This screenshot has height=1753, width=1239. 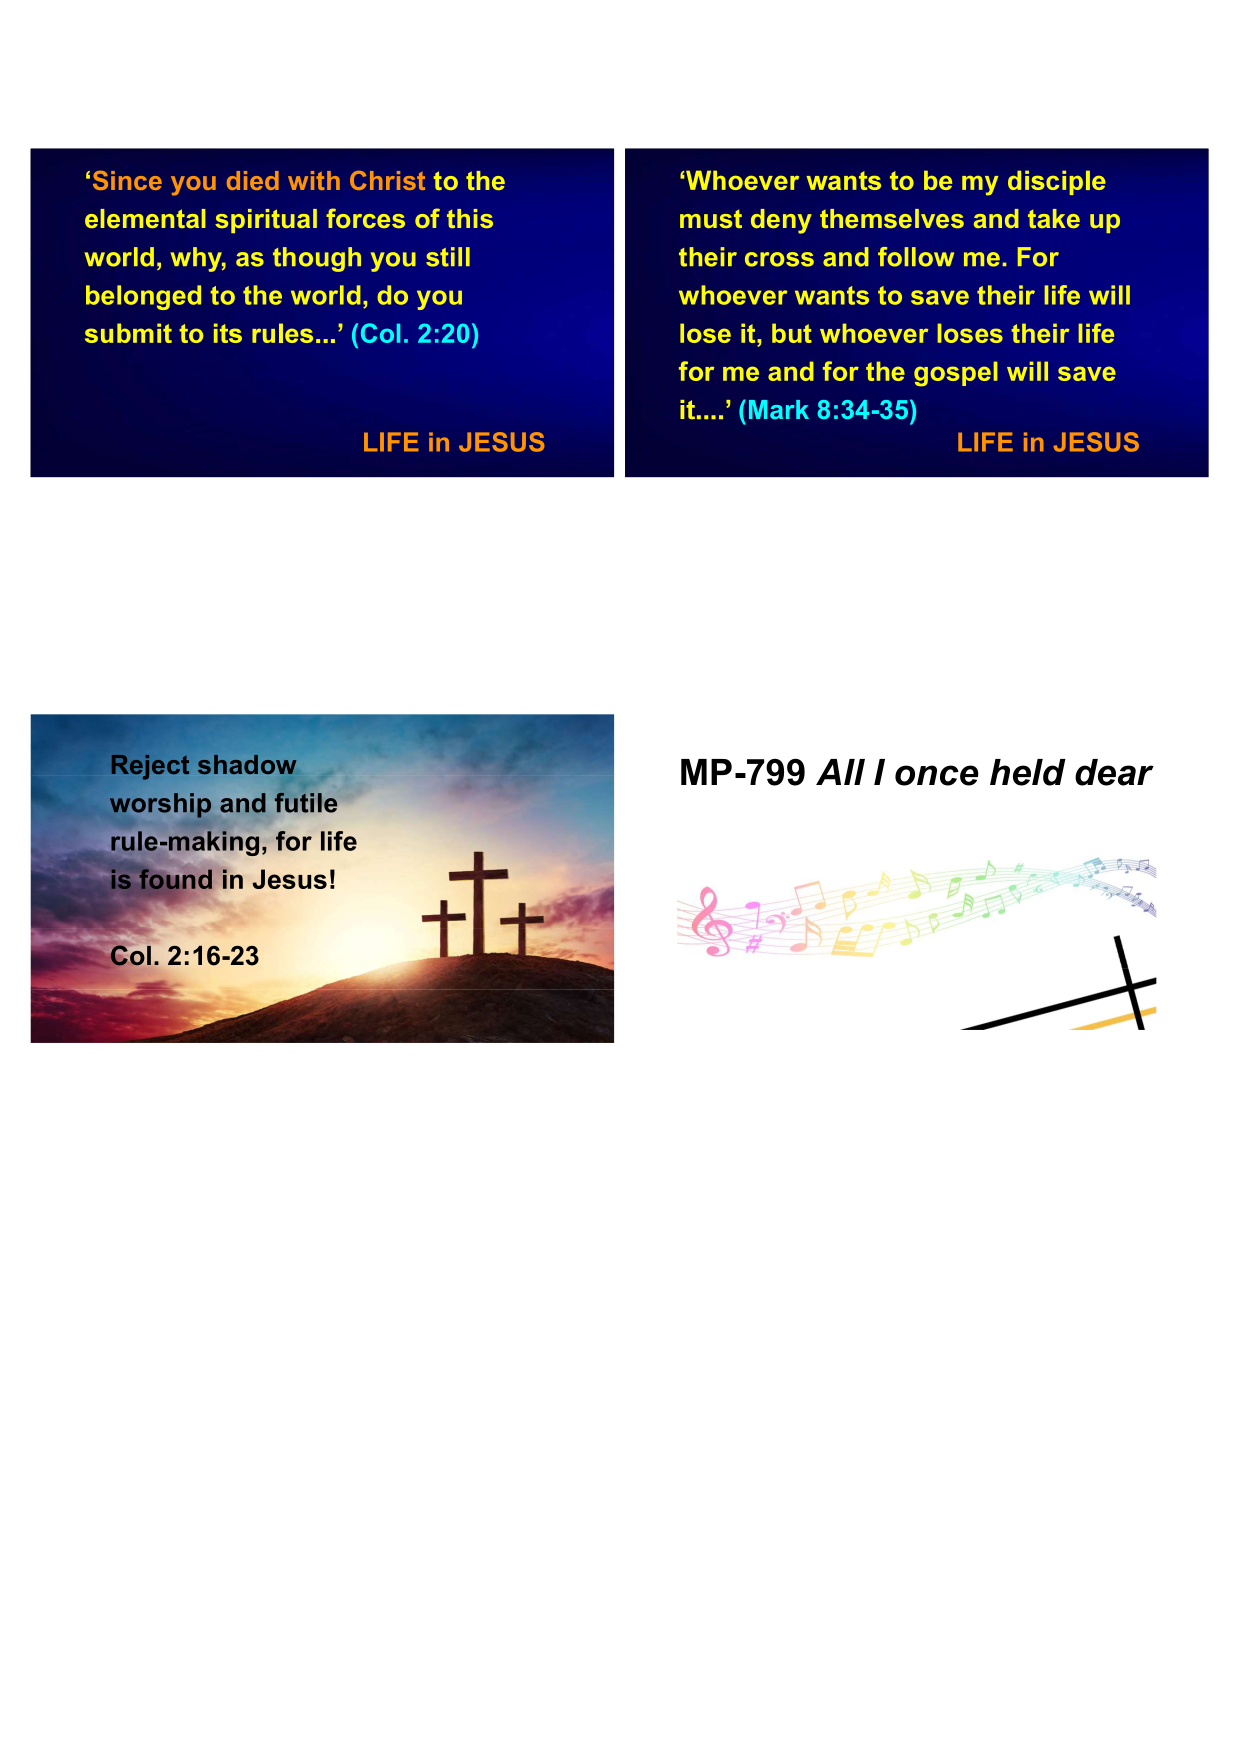 I want to click on dear, so click(x=1114, y=772).
